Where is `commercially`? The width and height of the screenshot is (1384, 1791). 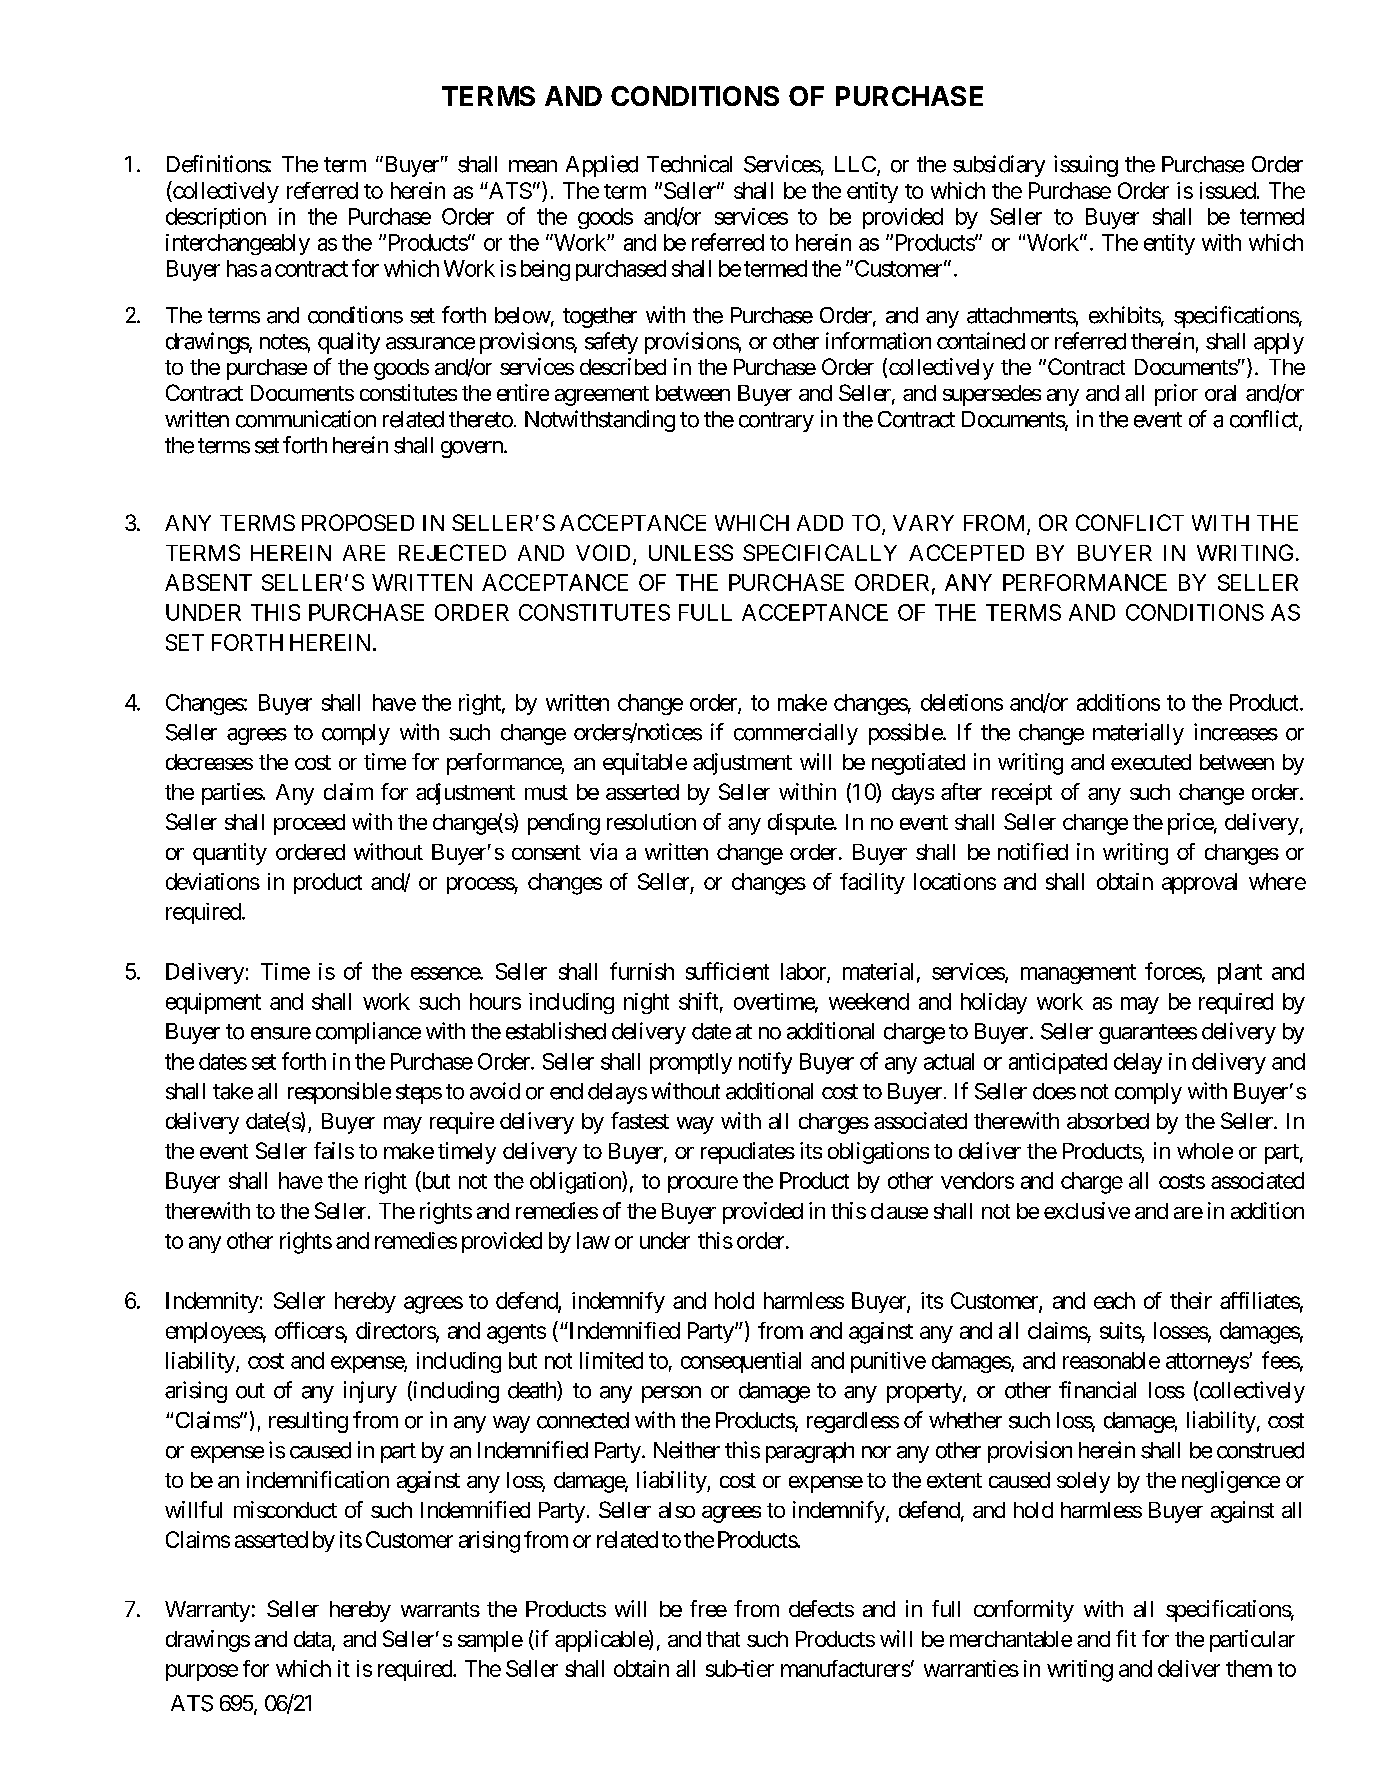 commercially is located at coordinates (796, 734).
